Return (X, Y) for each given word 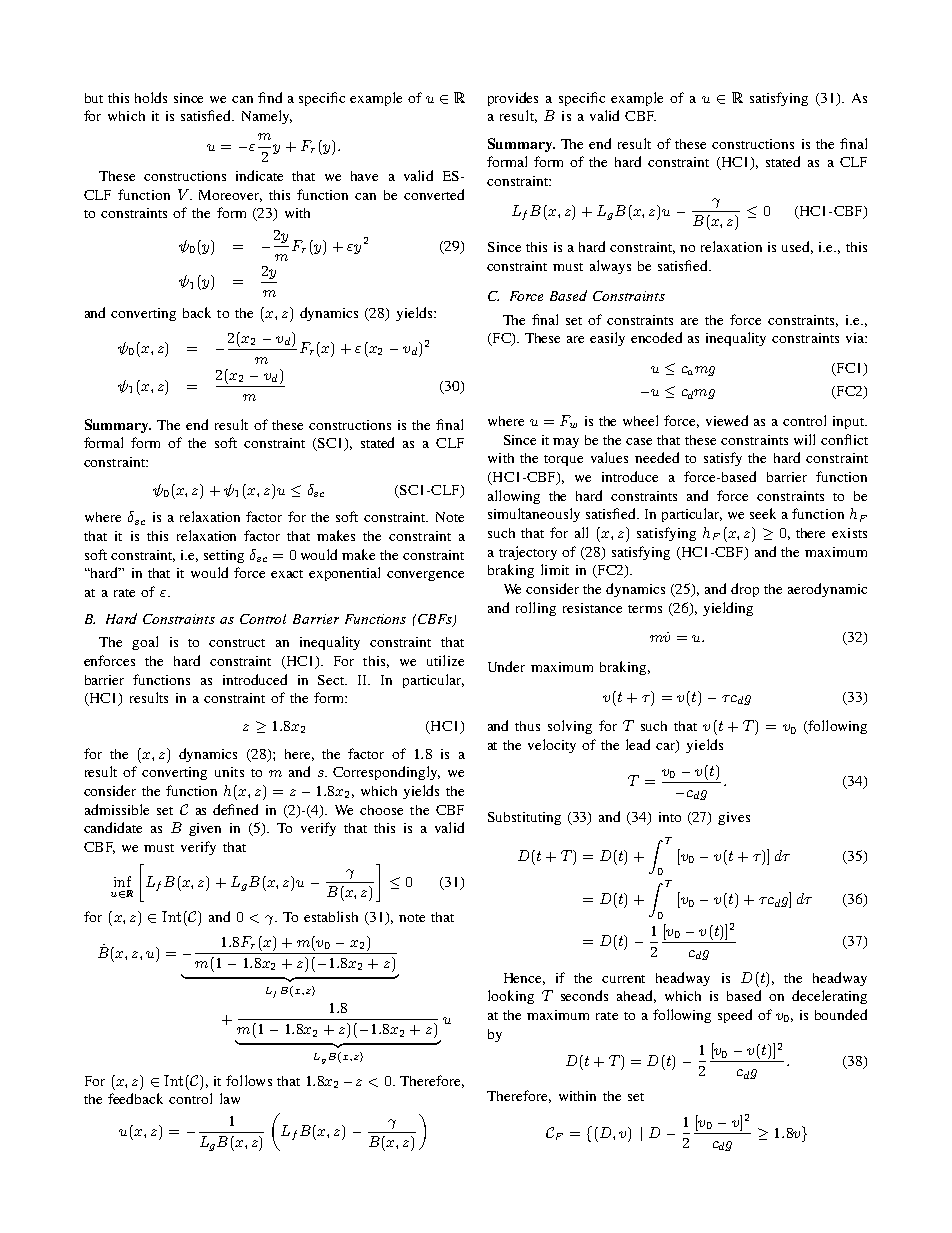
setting (224, 556)
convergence (425, 576)
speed (735, 1016)
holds (151, 97)
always (610, 267)
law (230, 1098)
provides (513, 99)
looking (511, 997)
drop (745, 590)
